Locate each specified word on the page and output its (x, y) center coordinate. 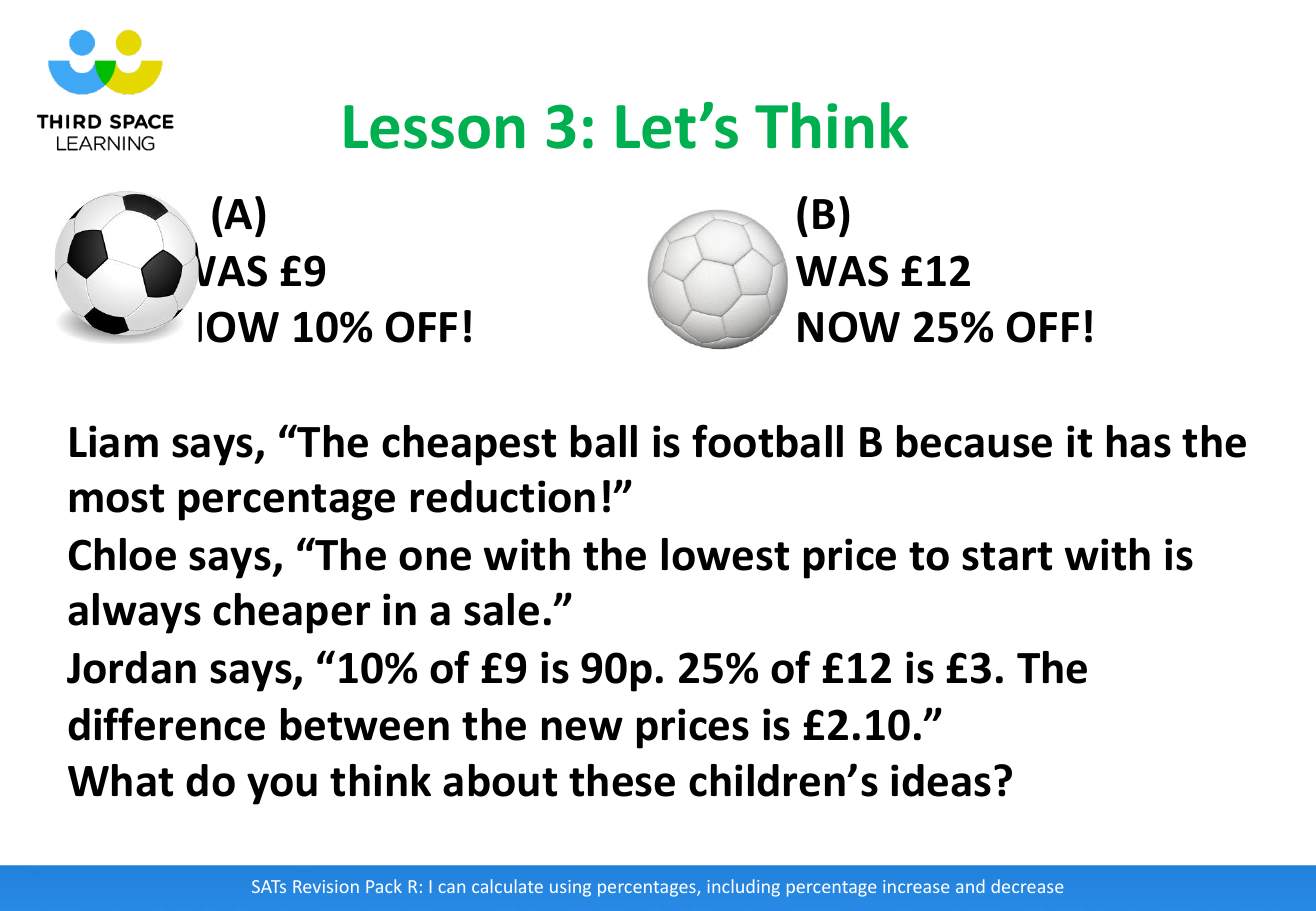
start (1007, 556)
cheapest (469, 445)
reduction (503, 496)
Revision (326, 886)
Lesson (434, 127)
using (570, 888)
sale (501, 609)
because (974, 441)
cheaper (291, 613)
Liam (114, 441)
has (1139, 441)
